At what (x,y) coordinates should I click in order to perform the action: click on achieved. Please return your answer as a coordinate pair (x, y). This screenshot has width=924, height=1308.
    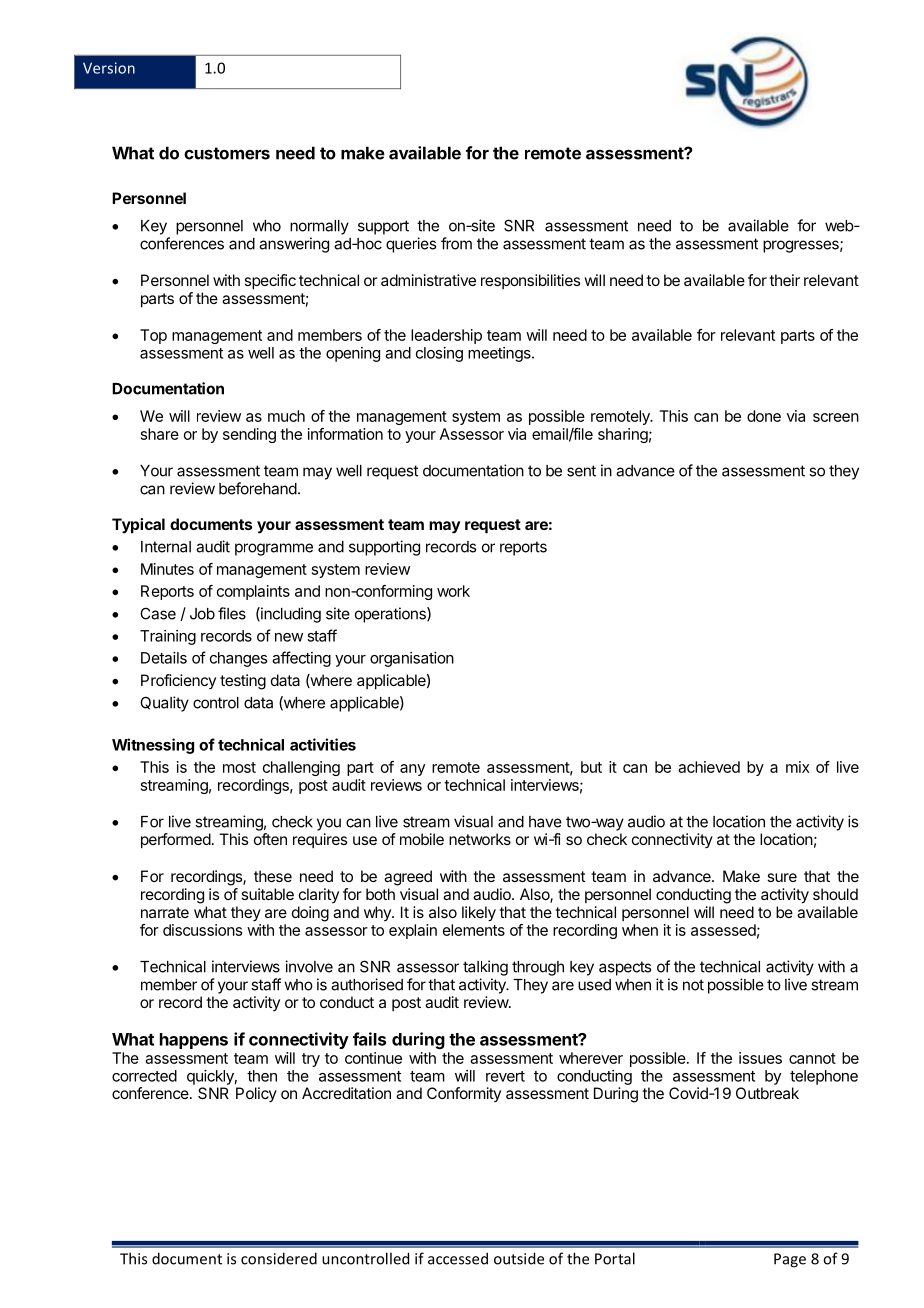
    Looking at the image, I should click on (709, 767).
